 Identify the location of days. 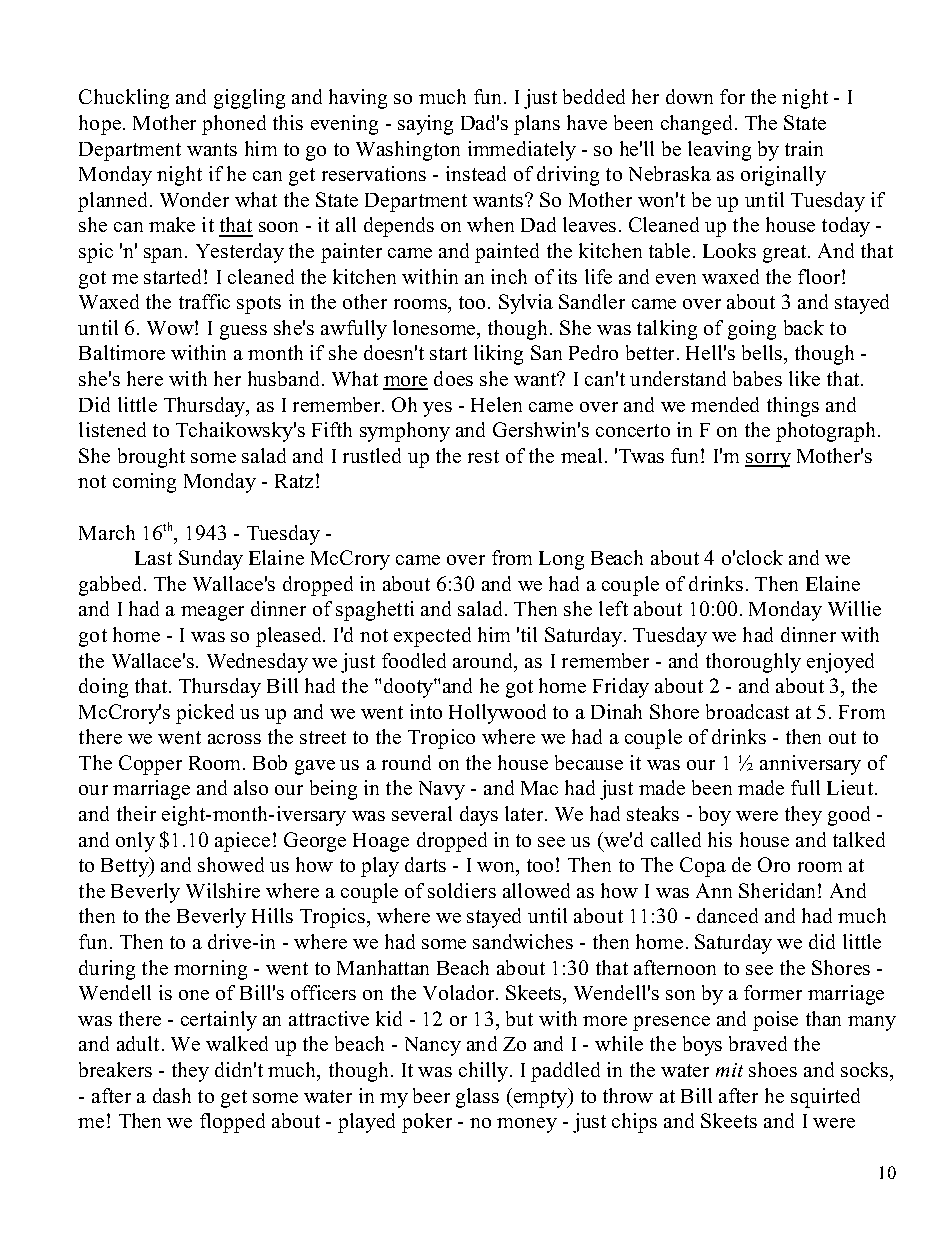
(479, 816).
